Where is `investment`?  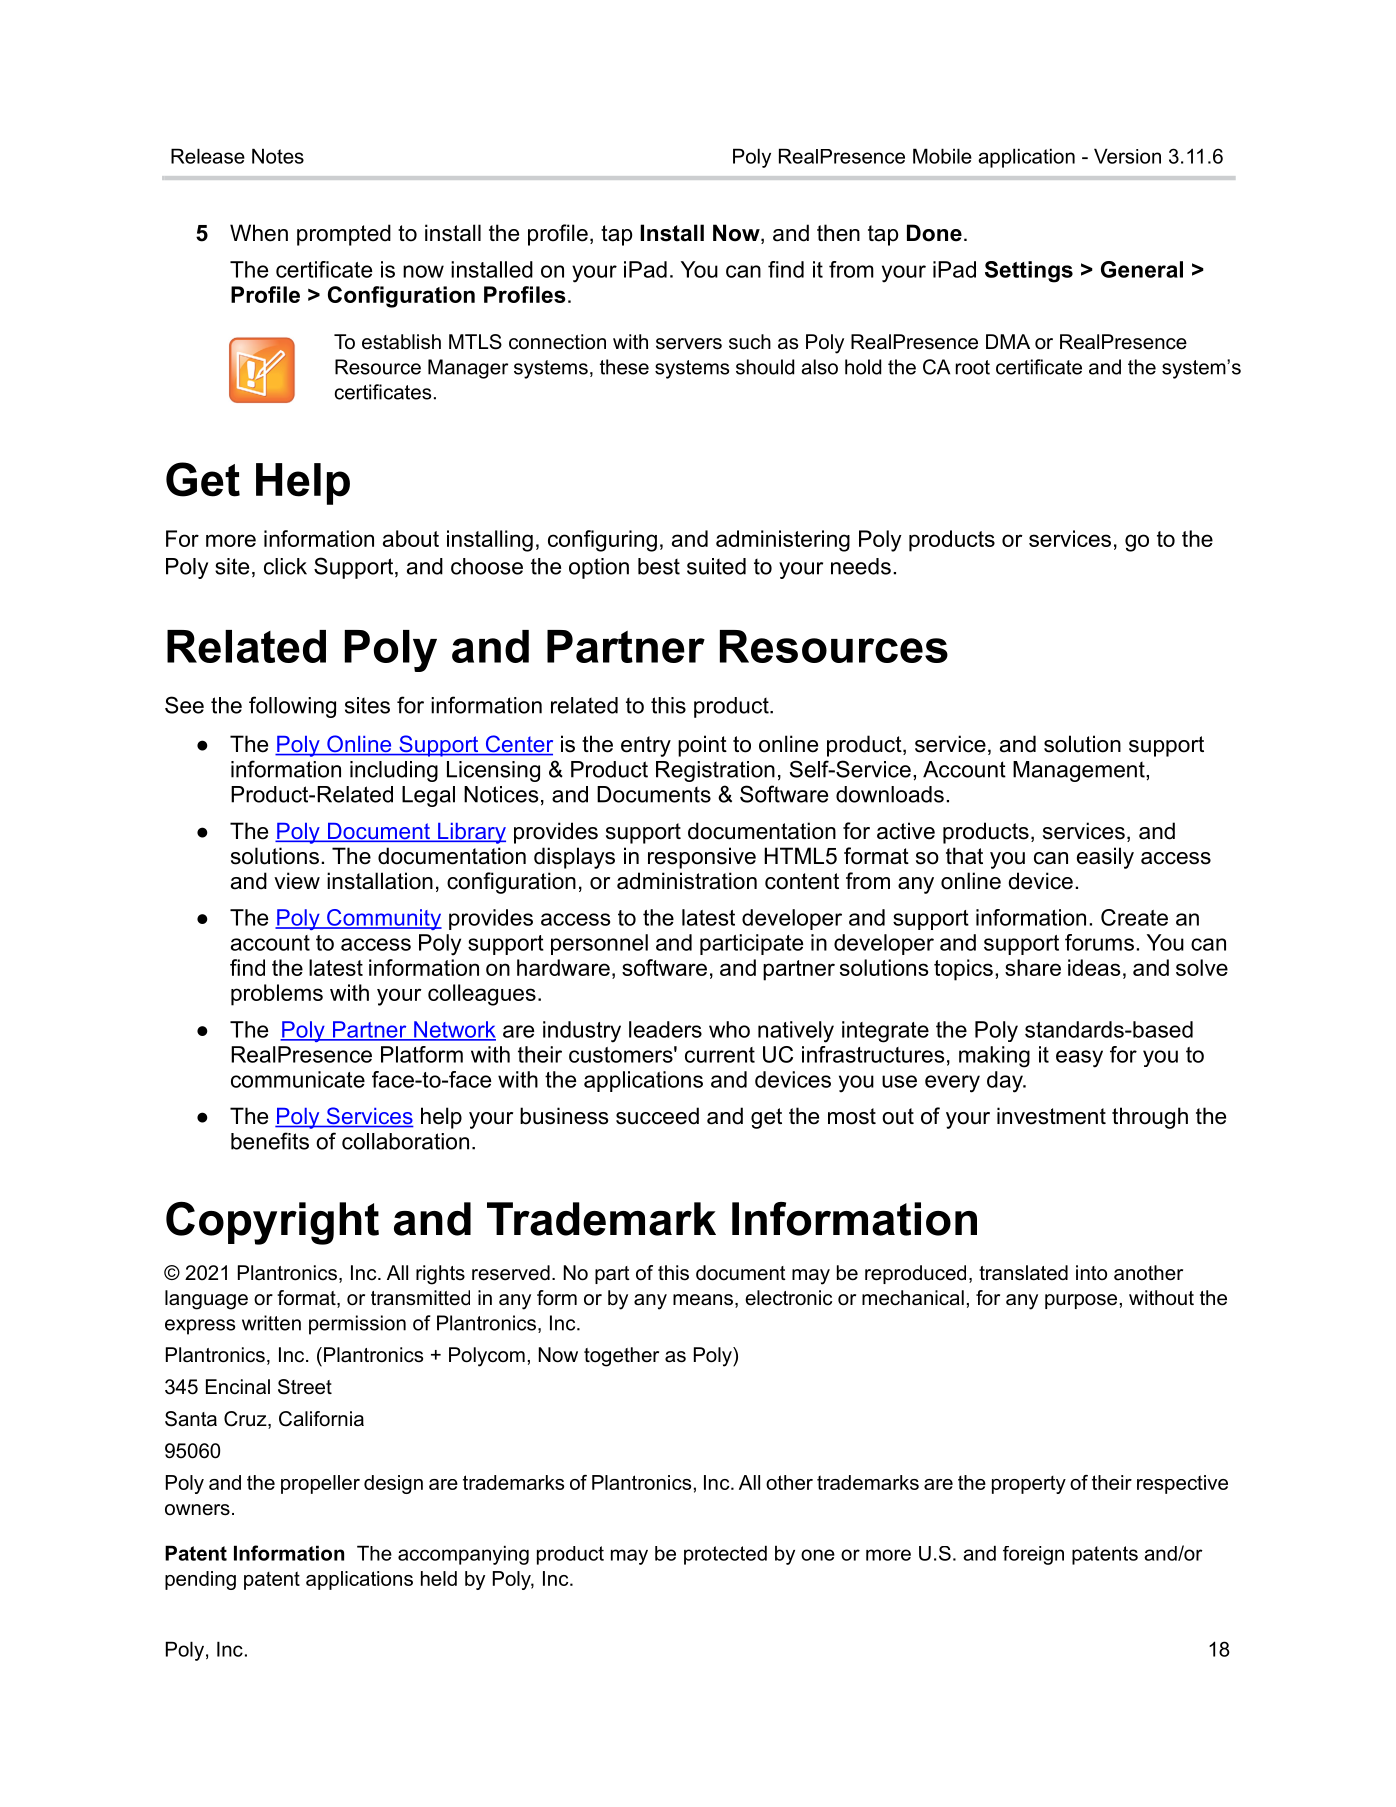 investment is located at coordinates (1051, 1116).
